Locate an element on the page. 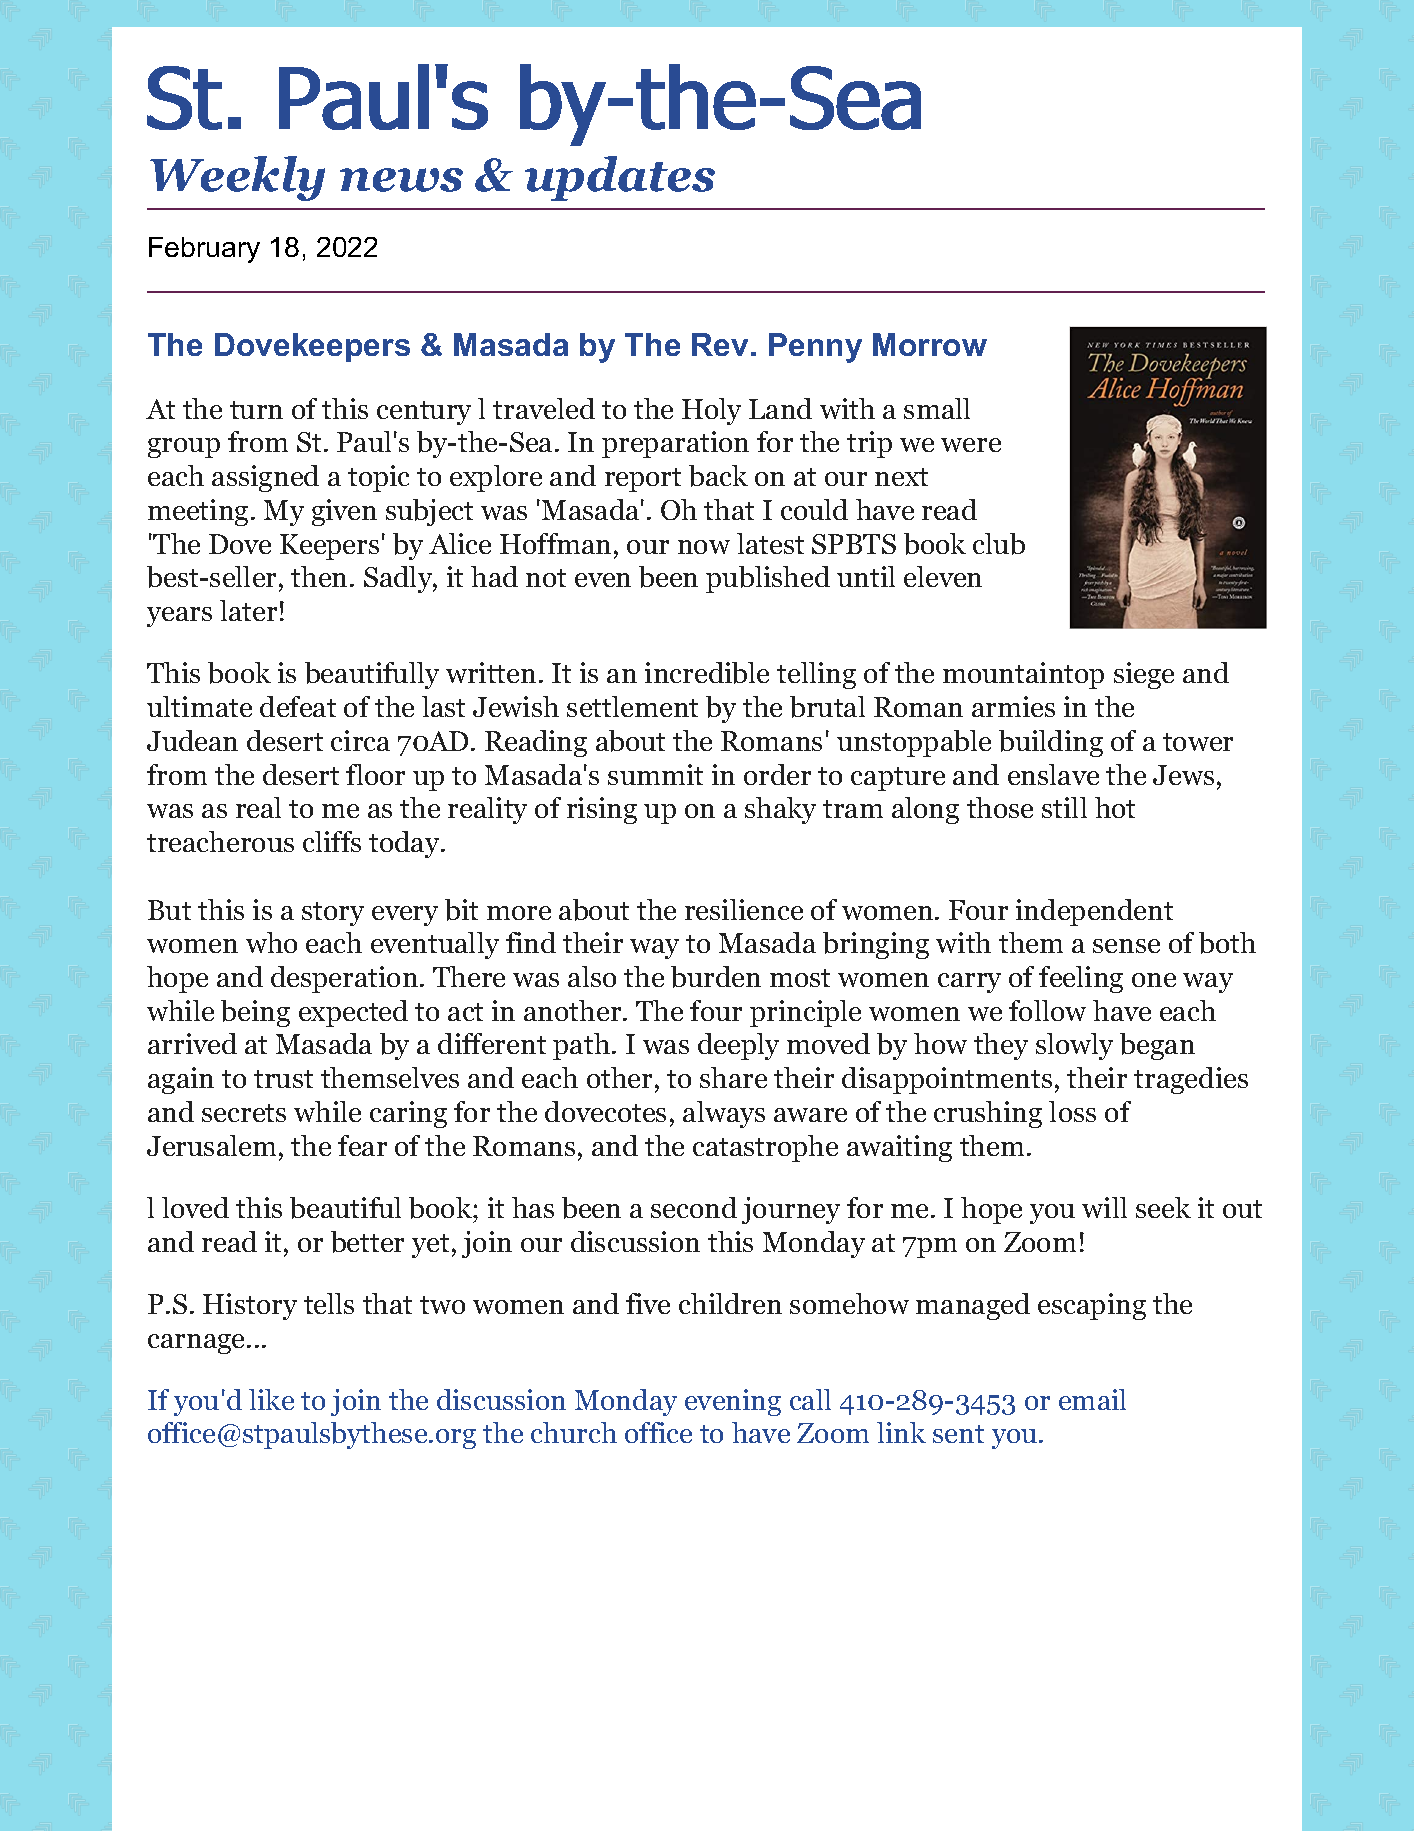  being is located at coordinates (255, 1013).
